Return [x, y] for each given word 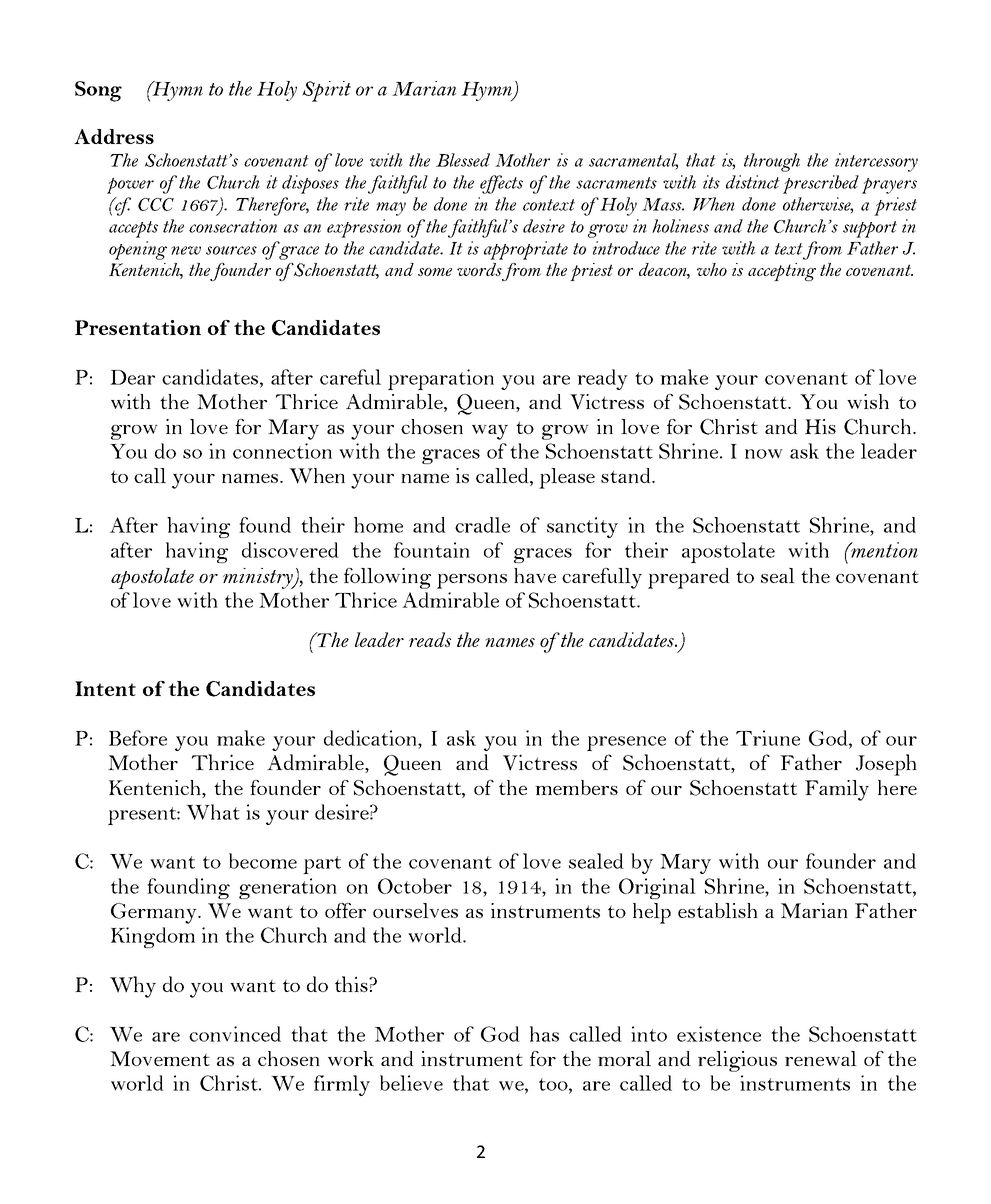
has [544, 1034]
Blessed [463, 160]
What [213, 812]
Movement [160, 1058]
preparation [441, 379]
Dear [132, 377]
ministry [259, 578]
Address [114, 136]
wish [868, 401]
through [772, 162]
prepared [689, 578]
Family [837, 790]
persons [472, 581]
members [576, 787]
